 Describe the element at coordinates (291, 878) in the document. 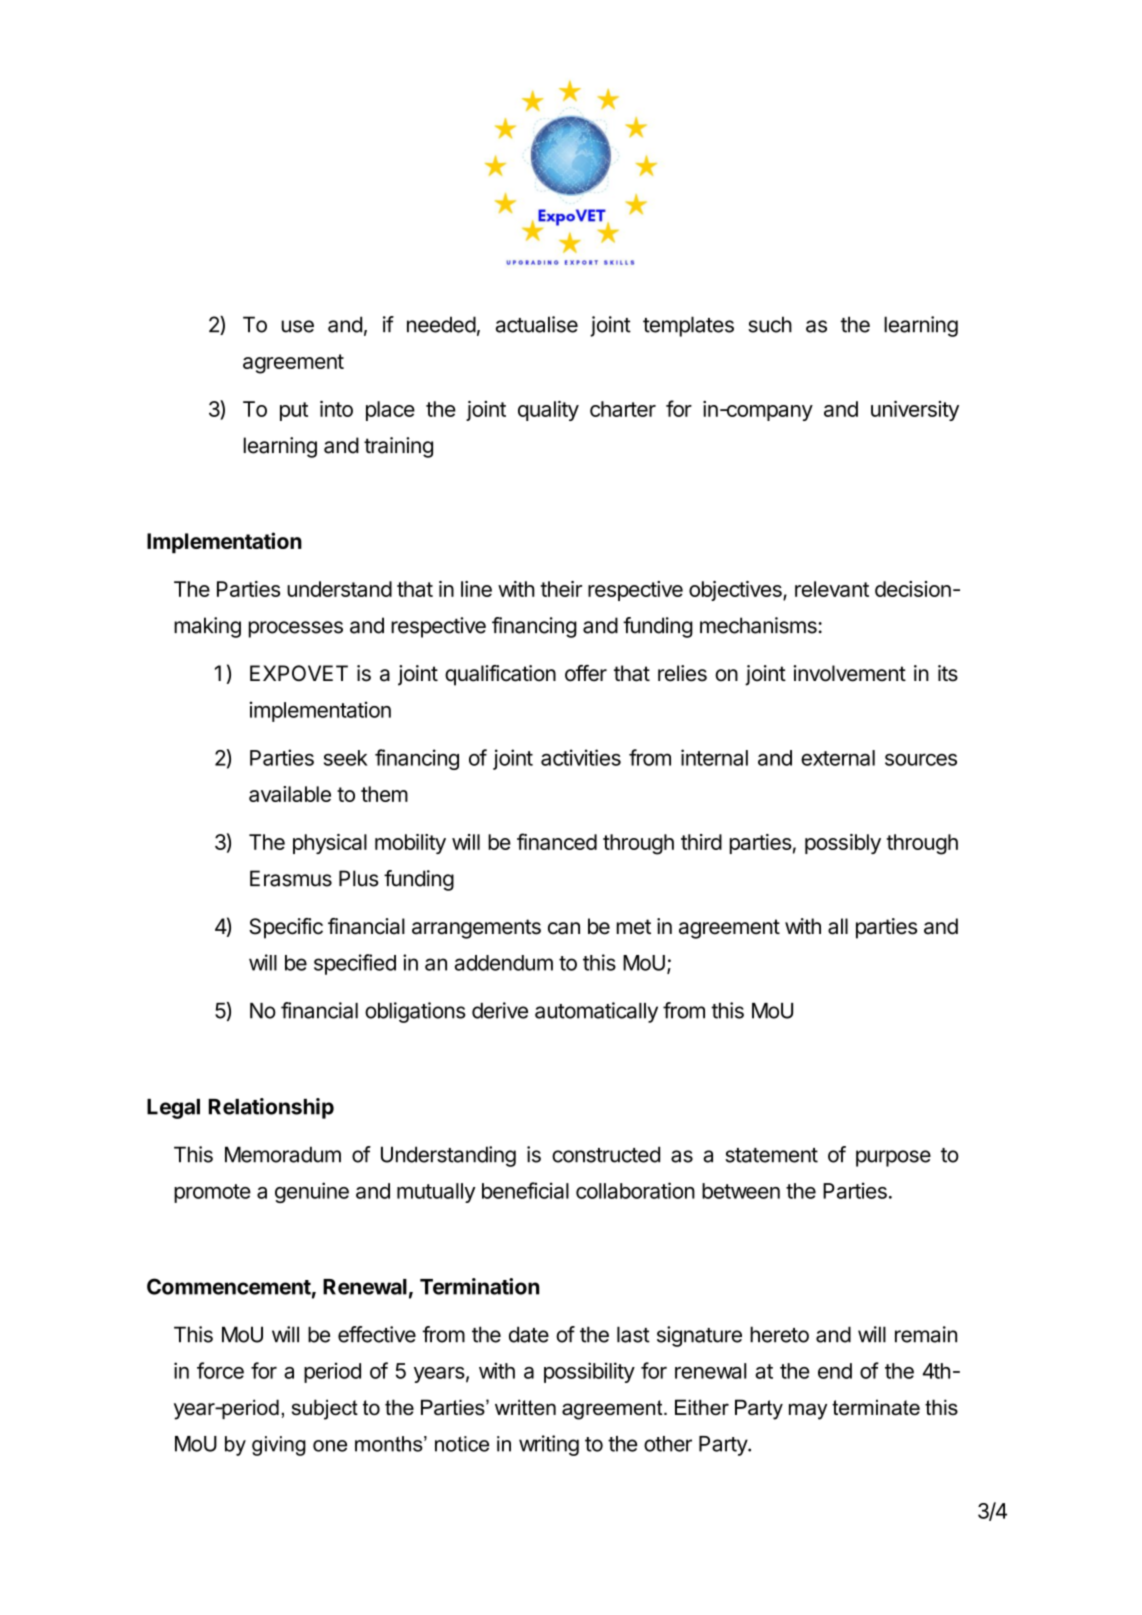

I see `Erasmus` at that location.
